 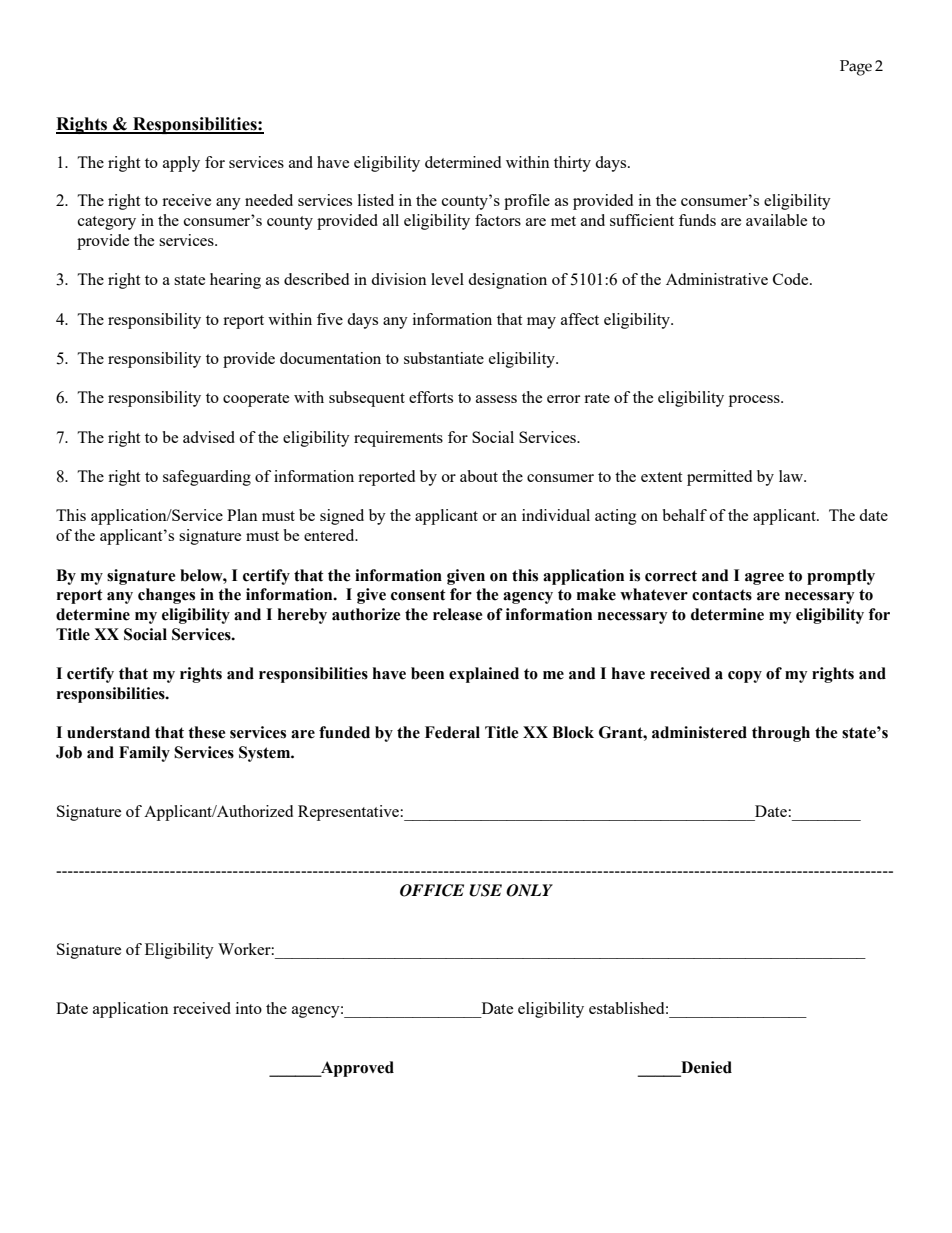 What do you see at coordinates (447, 279) in the image?
I see `level` at bounding box center [447, 279].
